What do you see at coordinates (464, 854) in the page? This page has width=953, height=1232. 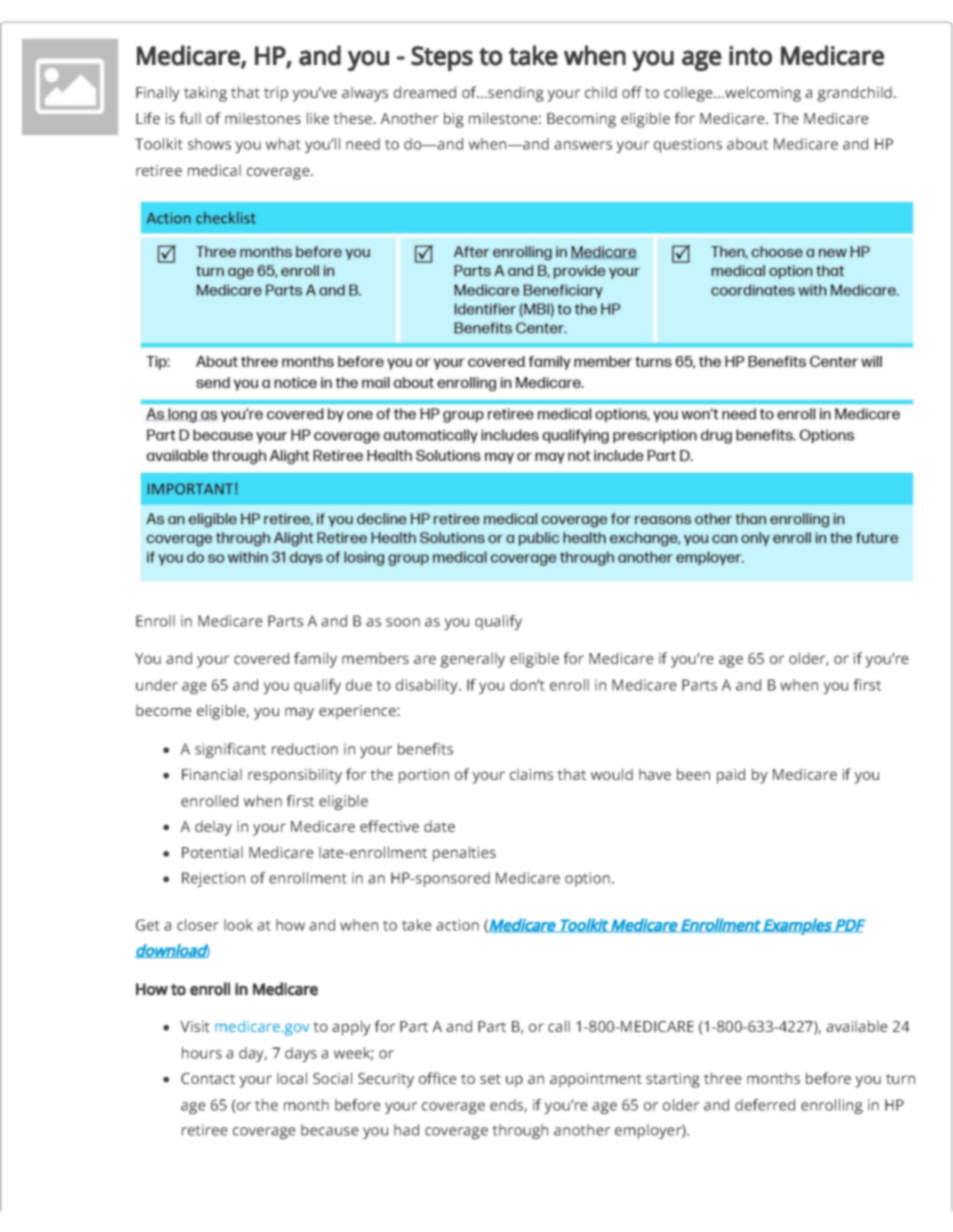 I see `penalties` at bounding box center [464, 854].
